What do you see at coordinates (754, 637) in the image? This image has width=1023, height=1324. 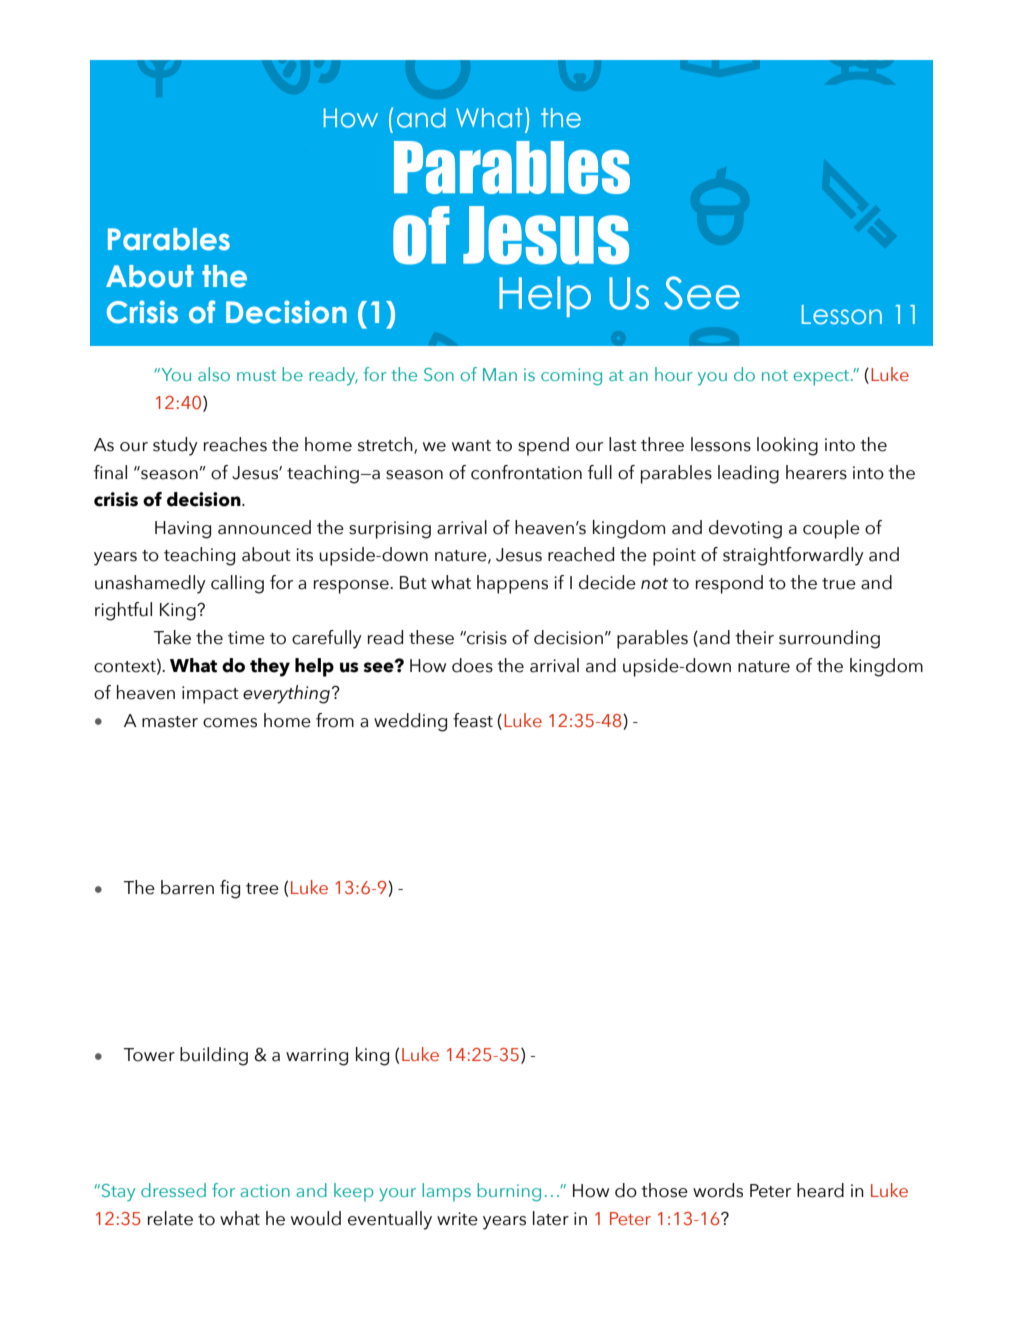 I see `their` at bounding box center [754, 637].
